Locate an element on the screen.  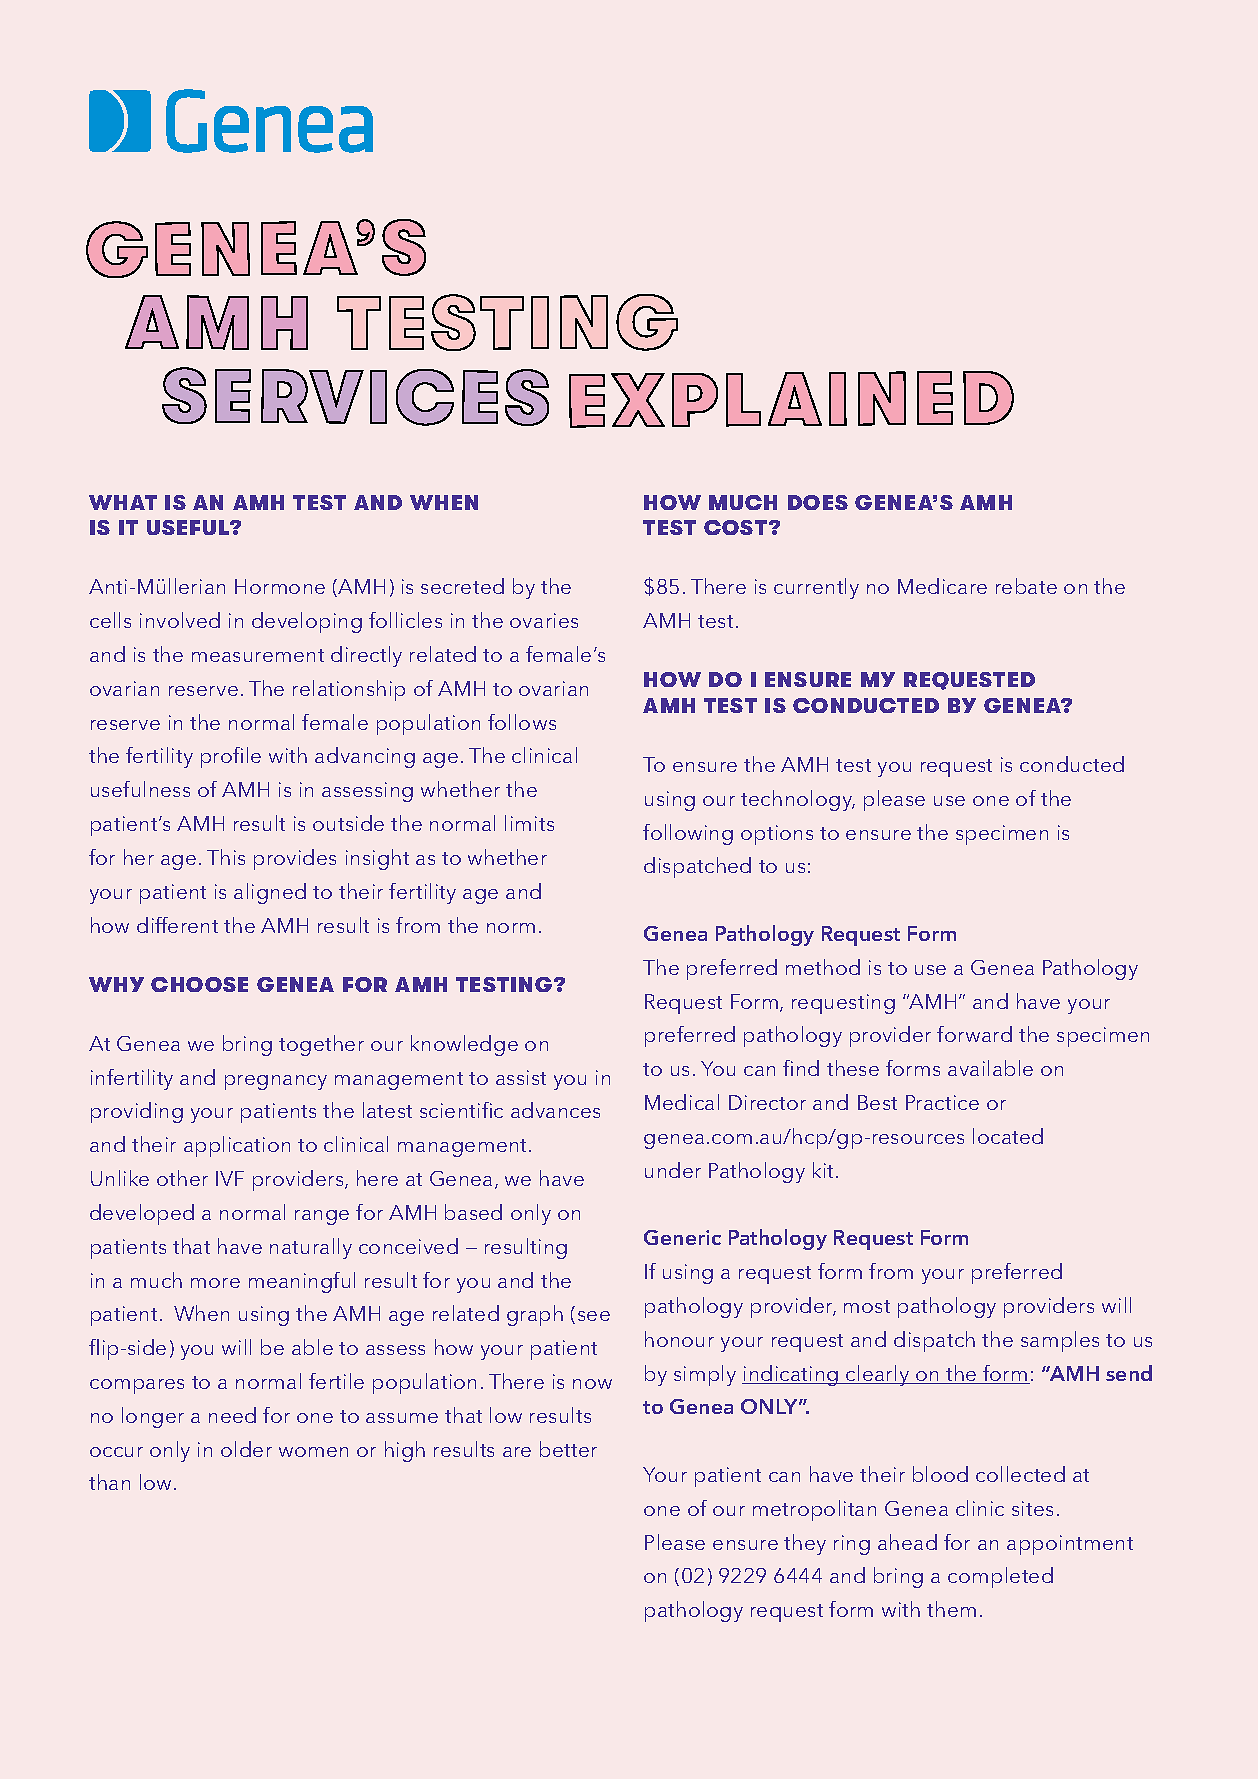
Hormone is located at coordinates (280, 586).
